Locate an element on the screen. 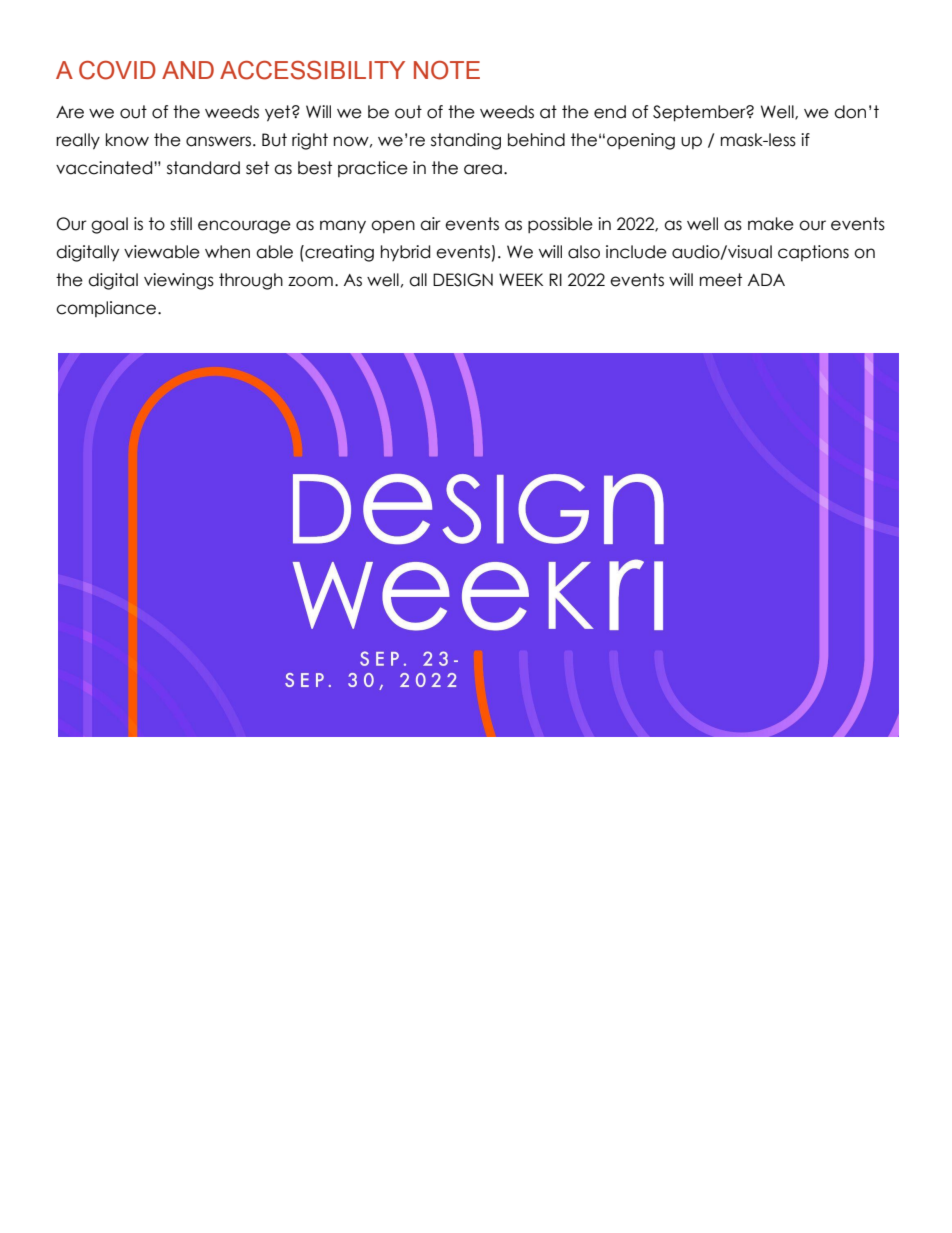 This screenshot has height=1233, width=952. compliance is located at coordinates (107, 309).
